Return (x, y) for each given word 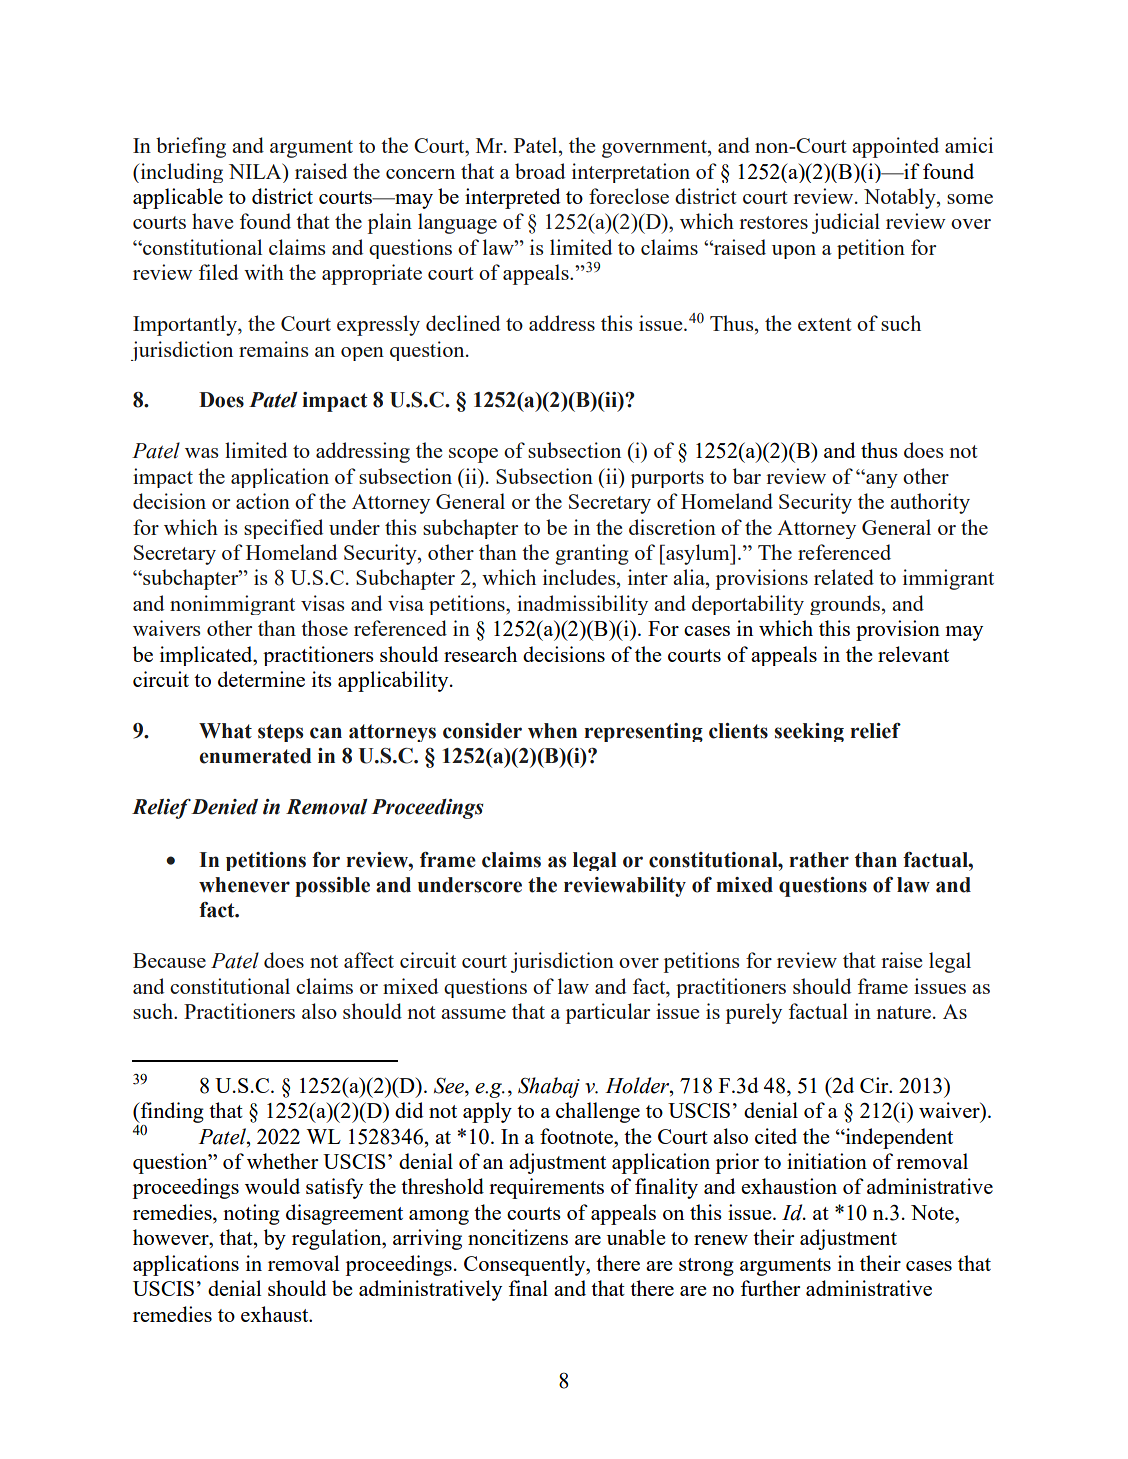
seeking (809, 732)
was (201, 453)
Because (169, 960)
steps (280, 733)
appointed (895, 147)
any (881, 480)
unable (636, 1237)
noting (251, 1214)
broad (540, 171)
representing (643, 732)
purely (754, 1013)
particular (608, 1013)
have (212, 221)
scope (473, 455)
